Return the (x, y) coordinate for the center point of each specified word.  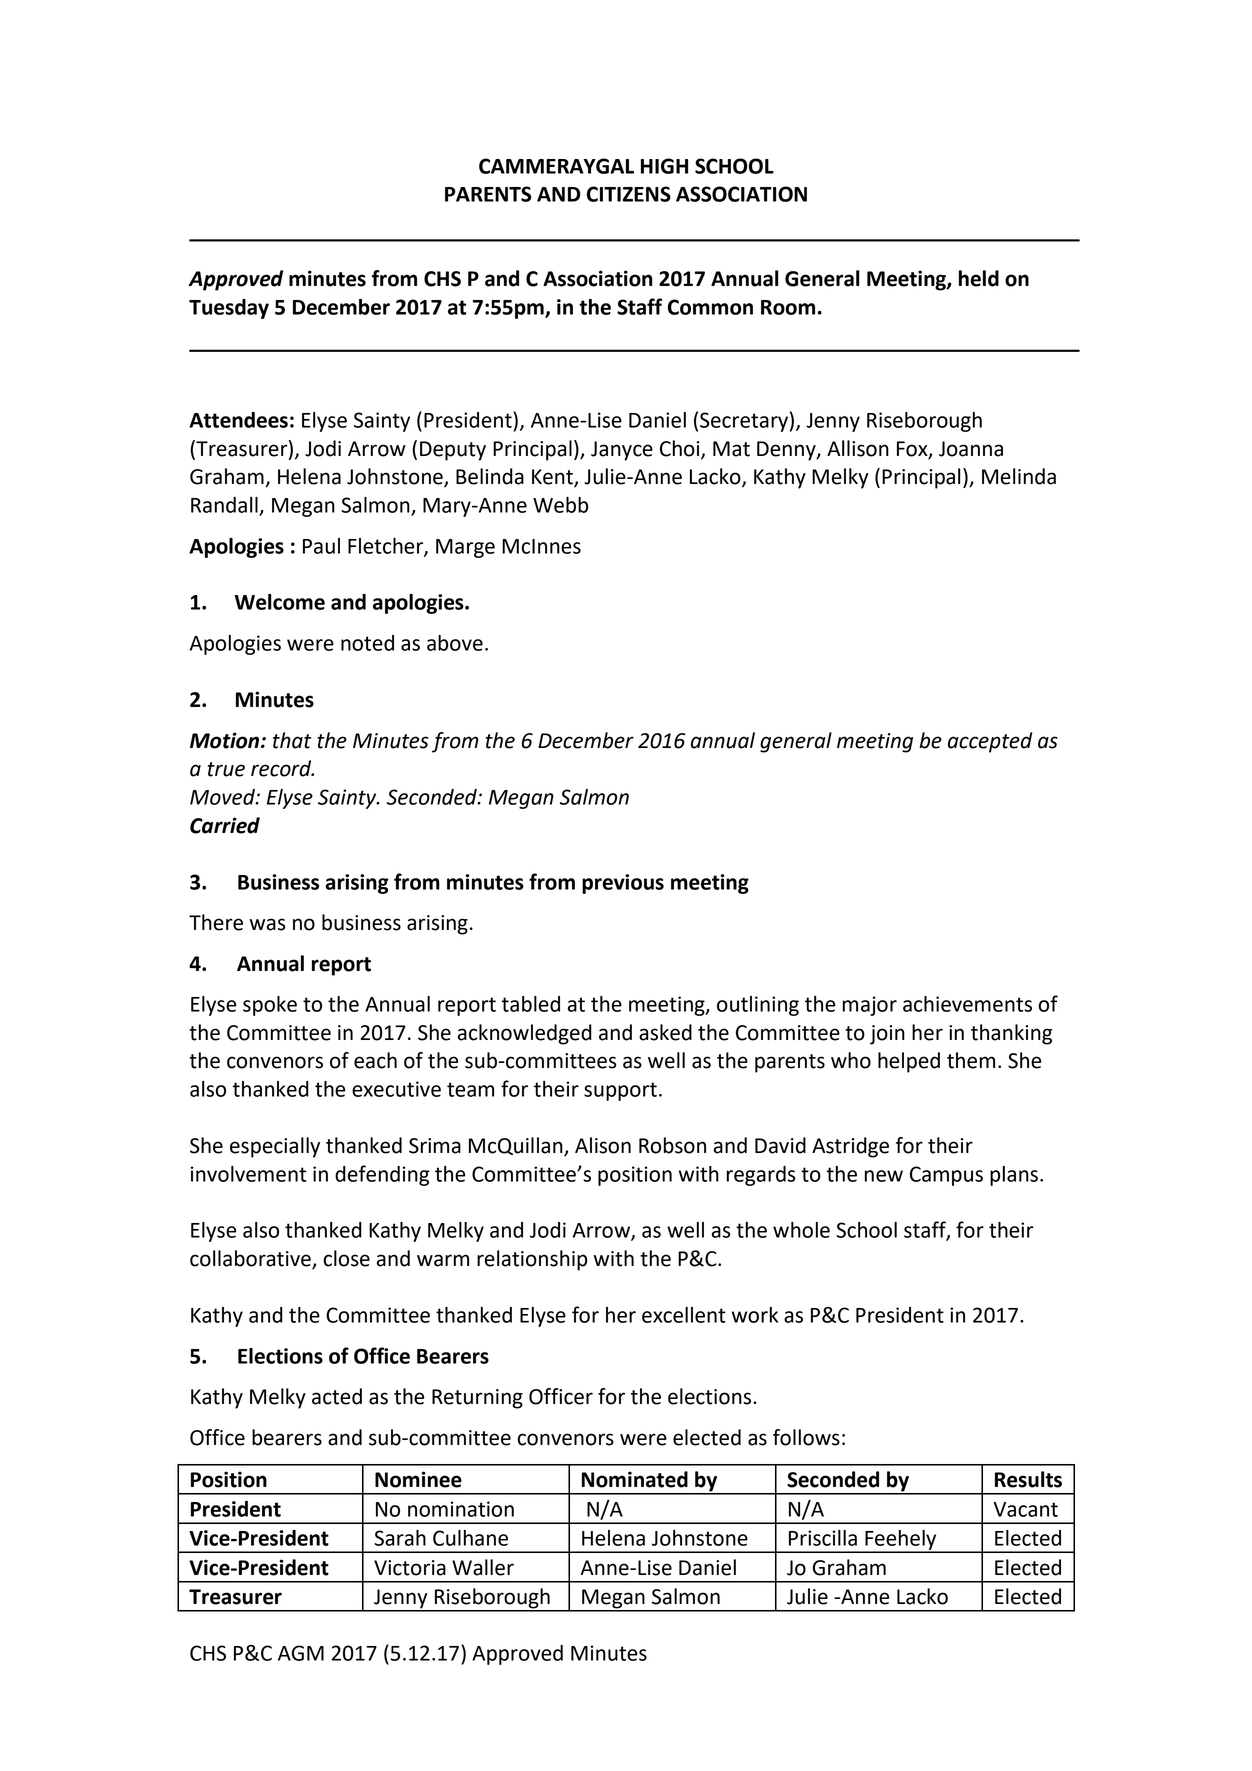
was (267, 924)
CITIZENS (629, 194)
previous (623, 884)
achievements (967, 1004)
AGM (301, 1653)
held (979, 278)
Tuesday (229, 309)
